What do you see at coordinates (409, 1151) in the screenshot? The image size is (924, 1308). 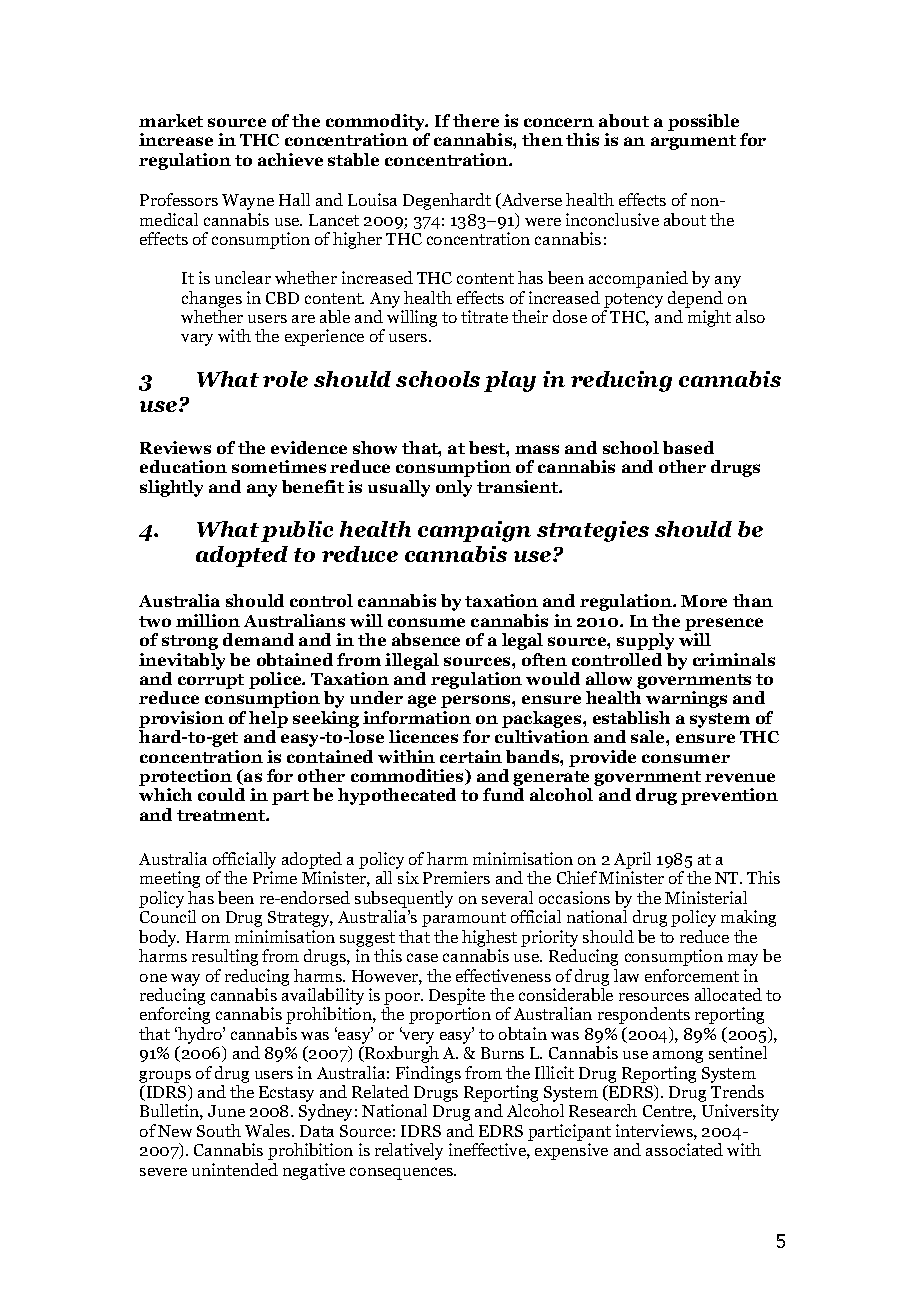 I see `relatively` at bounding box center [409, 1151].
